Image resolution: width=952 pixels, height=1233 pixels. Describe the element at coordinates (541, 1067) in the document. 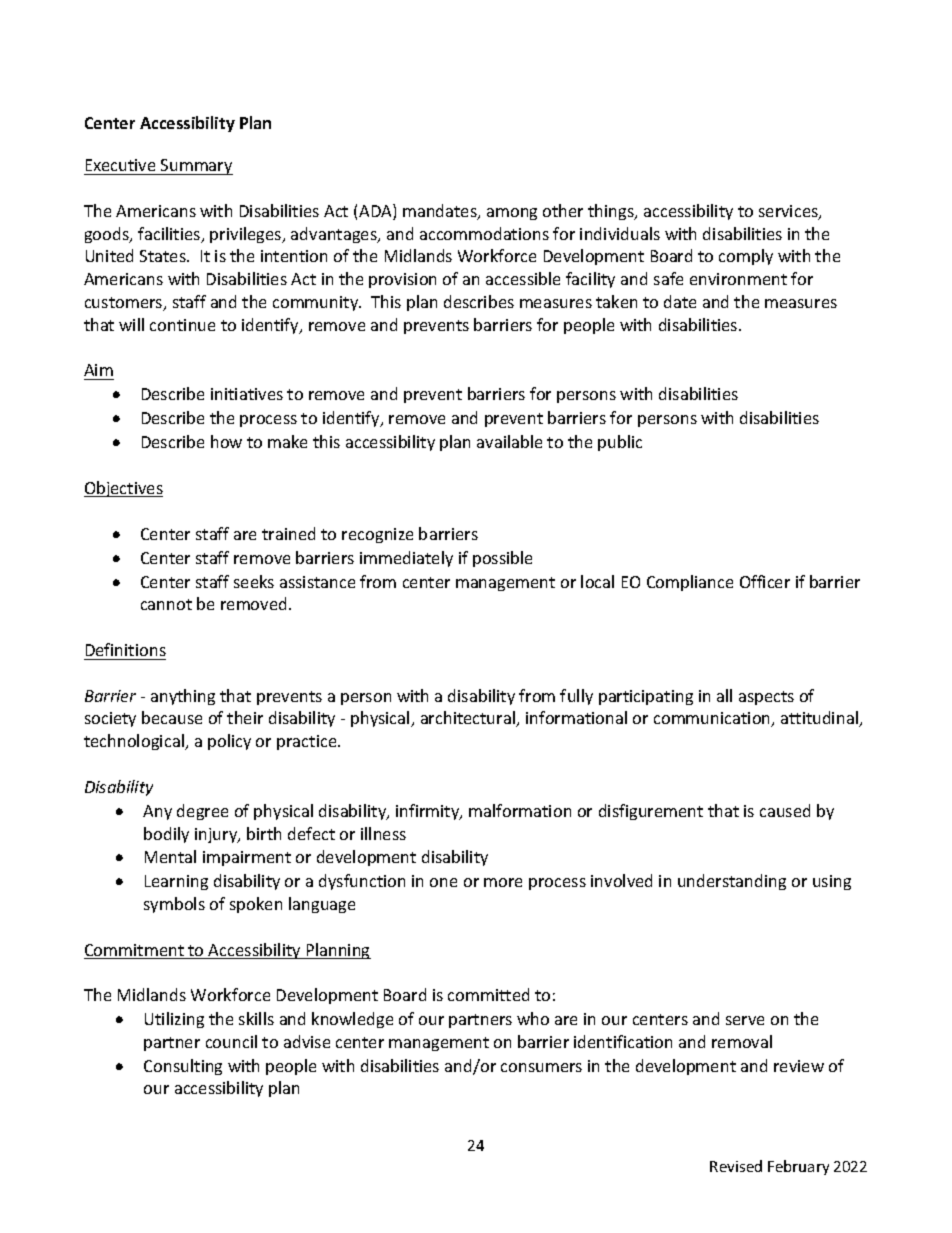

I see `consumers` at that location.
